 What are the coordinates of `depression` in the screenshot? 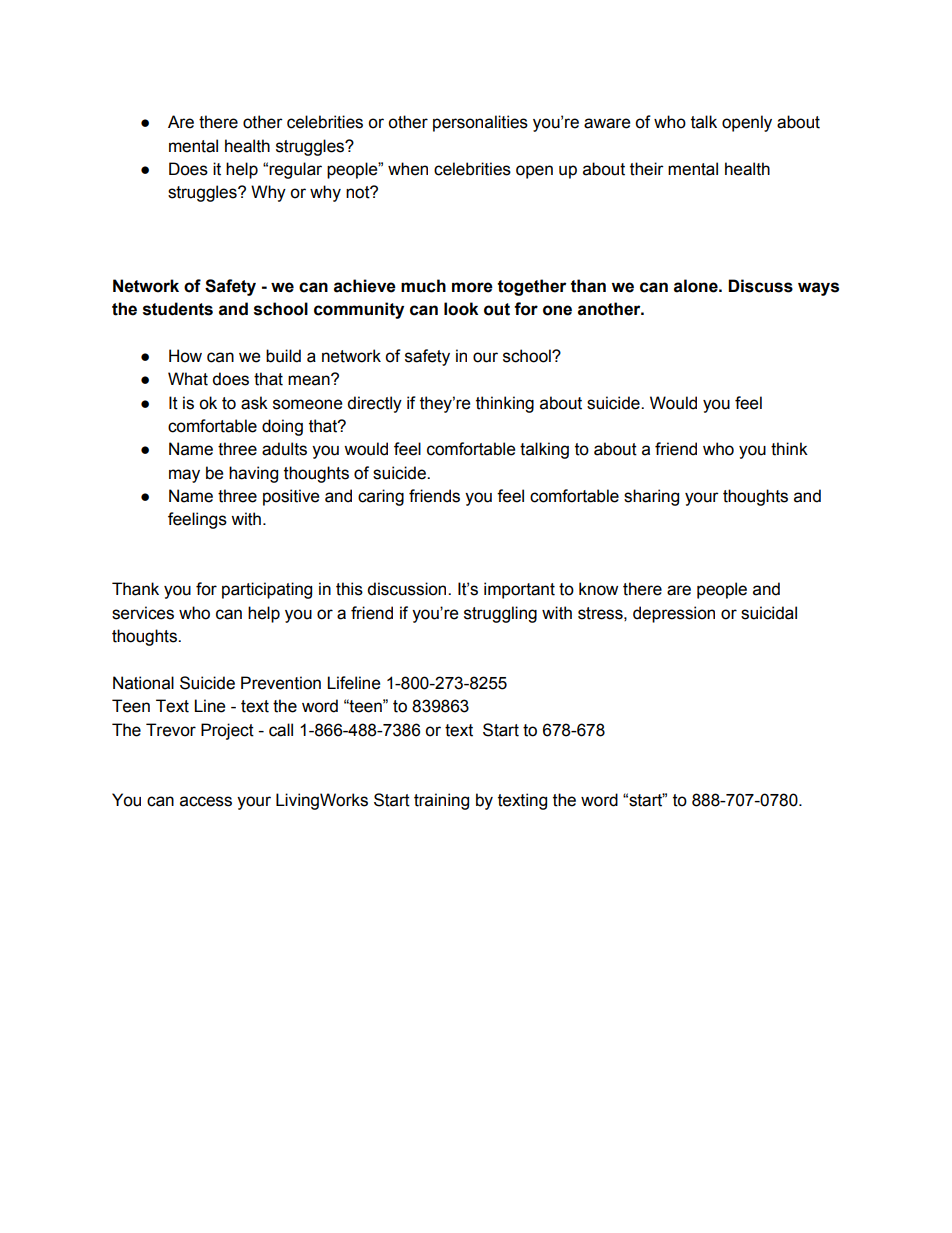 It's located at (674, 614).
